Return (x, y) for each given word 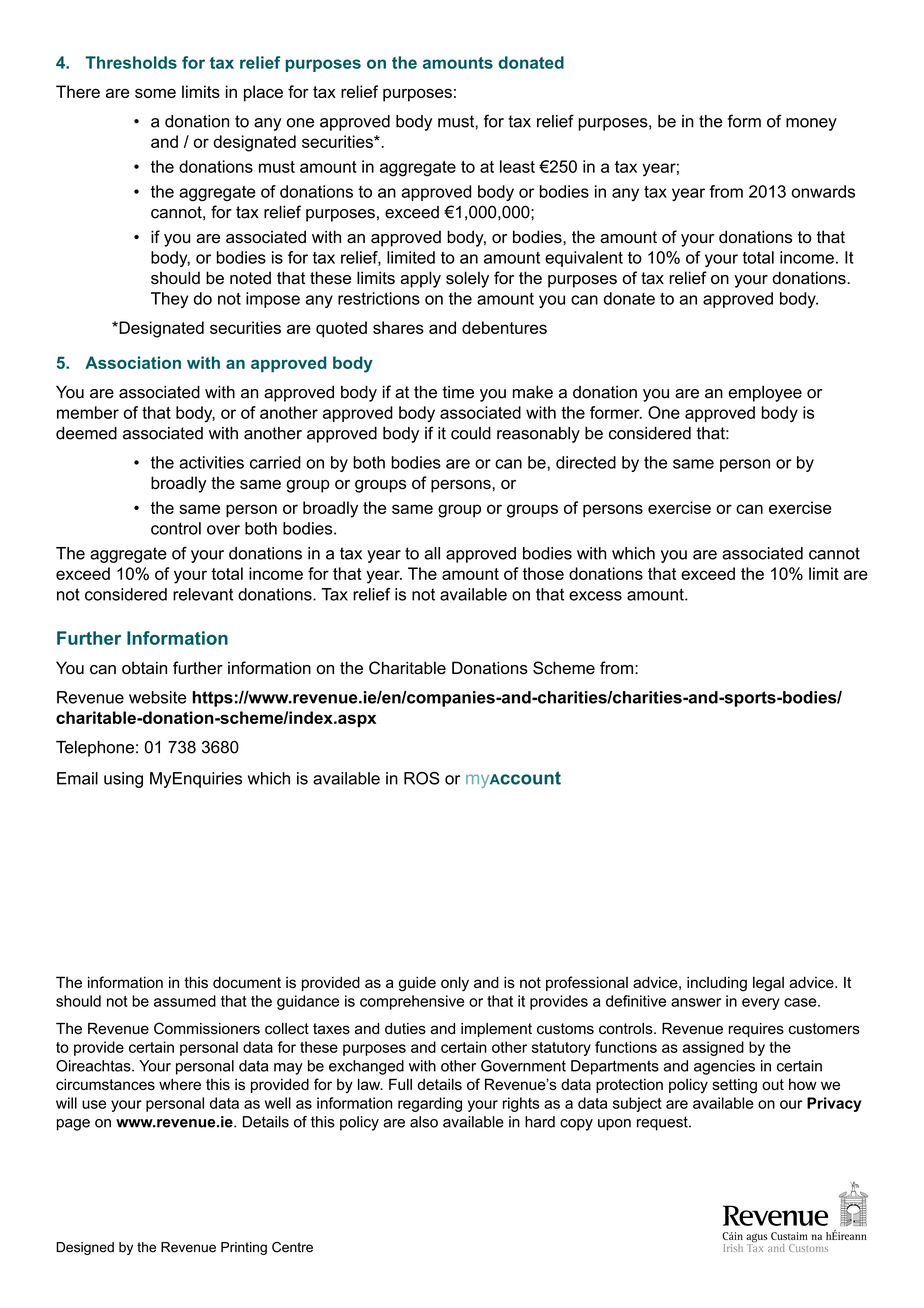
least (517, 166)
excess (595, 596)
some (155, 93)
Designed (85, 1248)
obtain (144, 668)
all (432, 553)
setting (735, 1086)
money (811, 124)
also (424, 1122)
